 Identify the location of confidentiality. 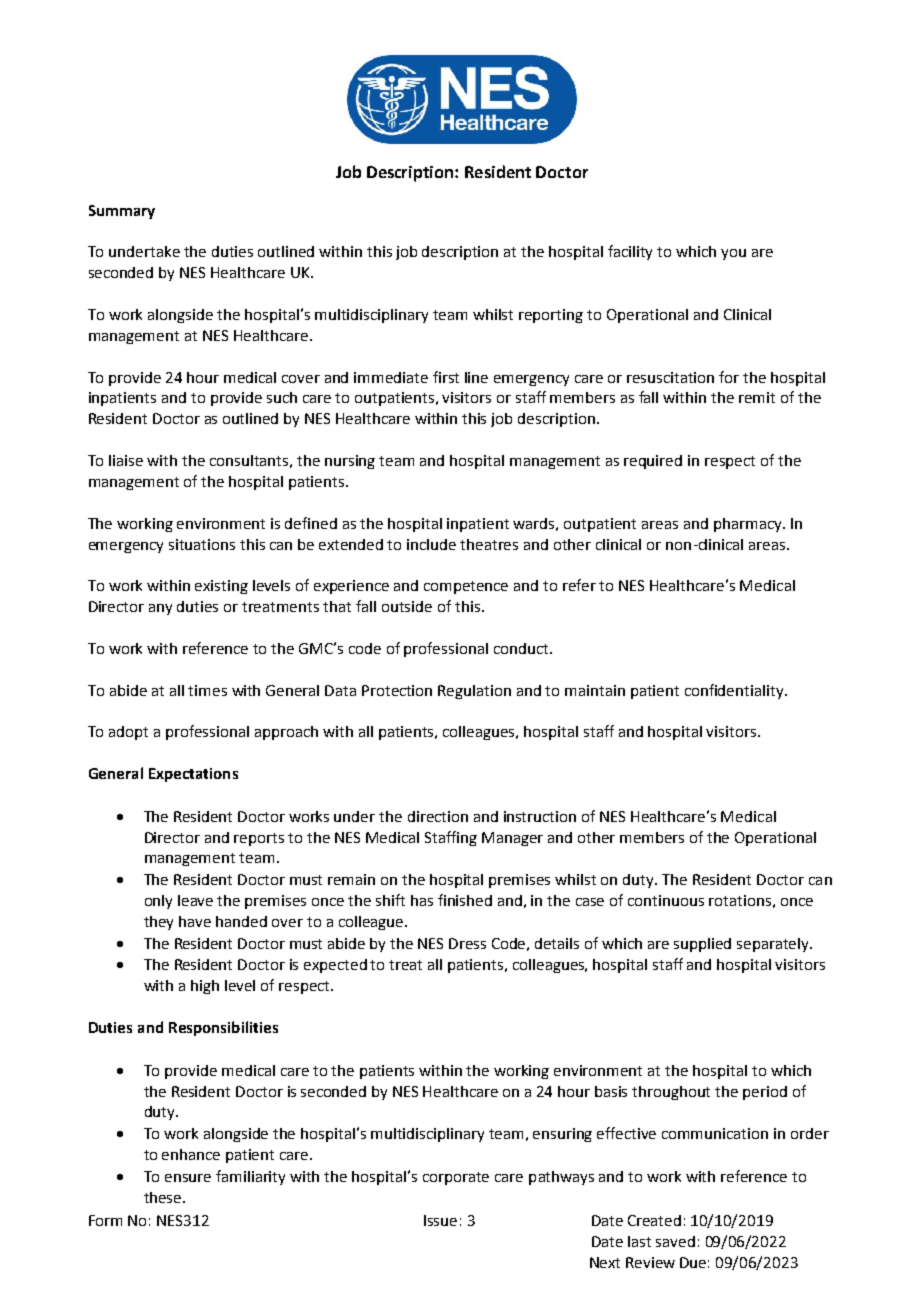
(735, 691).
